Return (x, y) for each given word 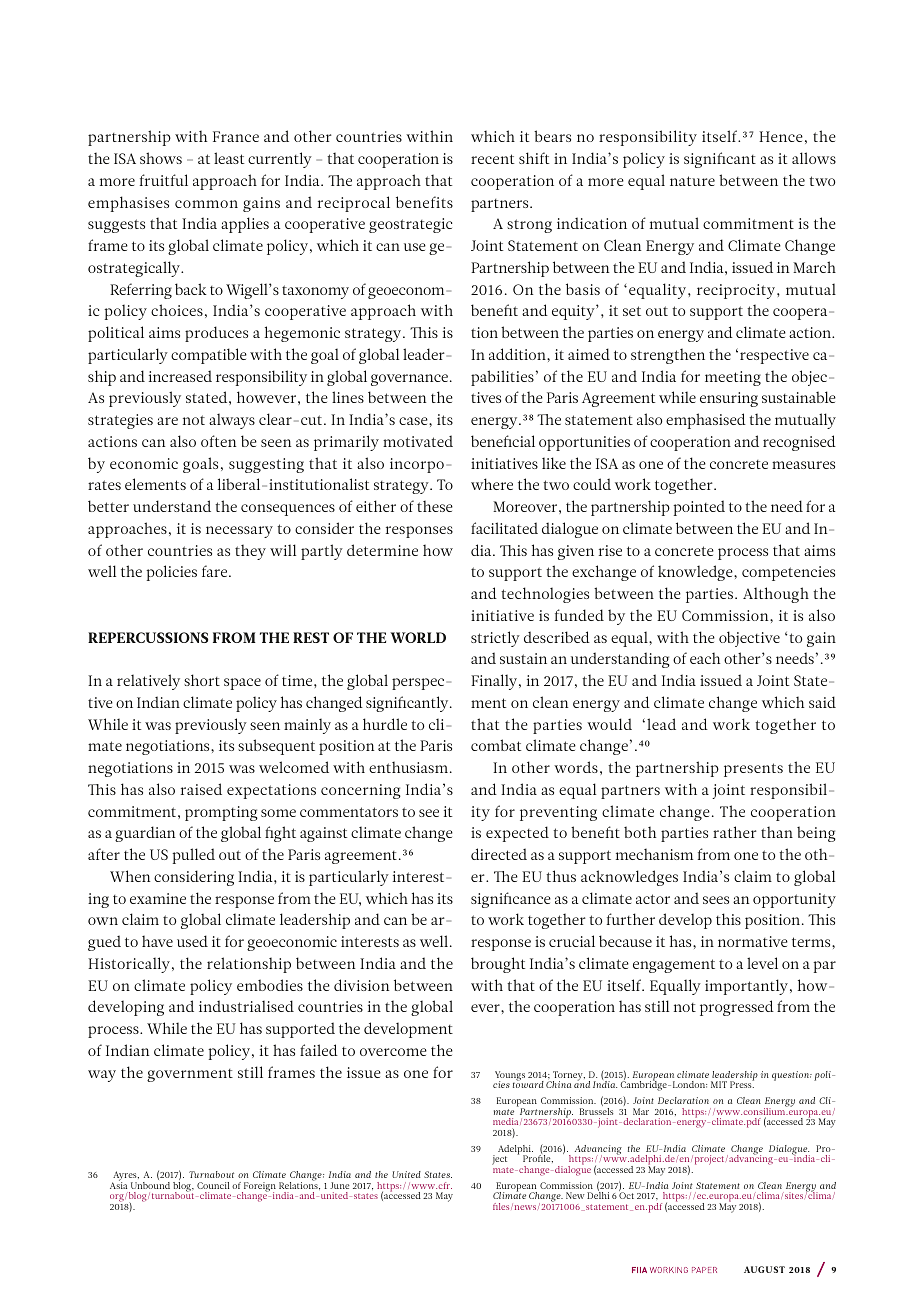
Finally (495, 682)
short (202, 680)
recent (492, 159)
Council (213, 1185)
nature (692, 181)
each (705, 658)
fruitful (164, 180)
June (339, 1185)
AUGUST (764, 1269)
